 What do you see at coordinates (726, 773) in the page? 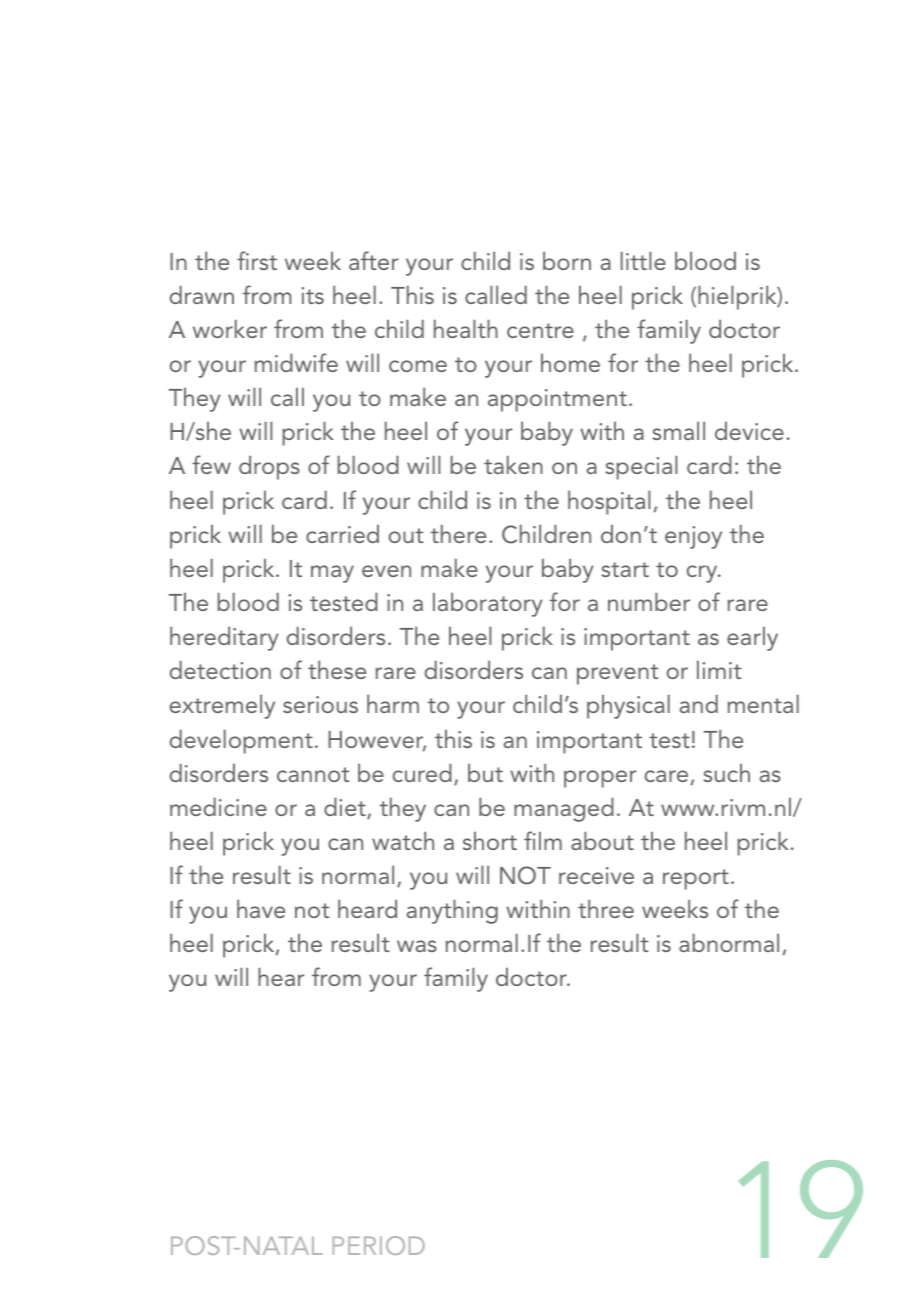
I see `such` at bounding box center [726, 773].
